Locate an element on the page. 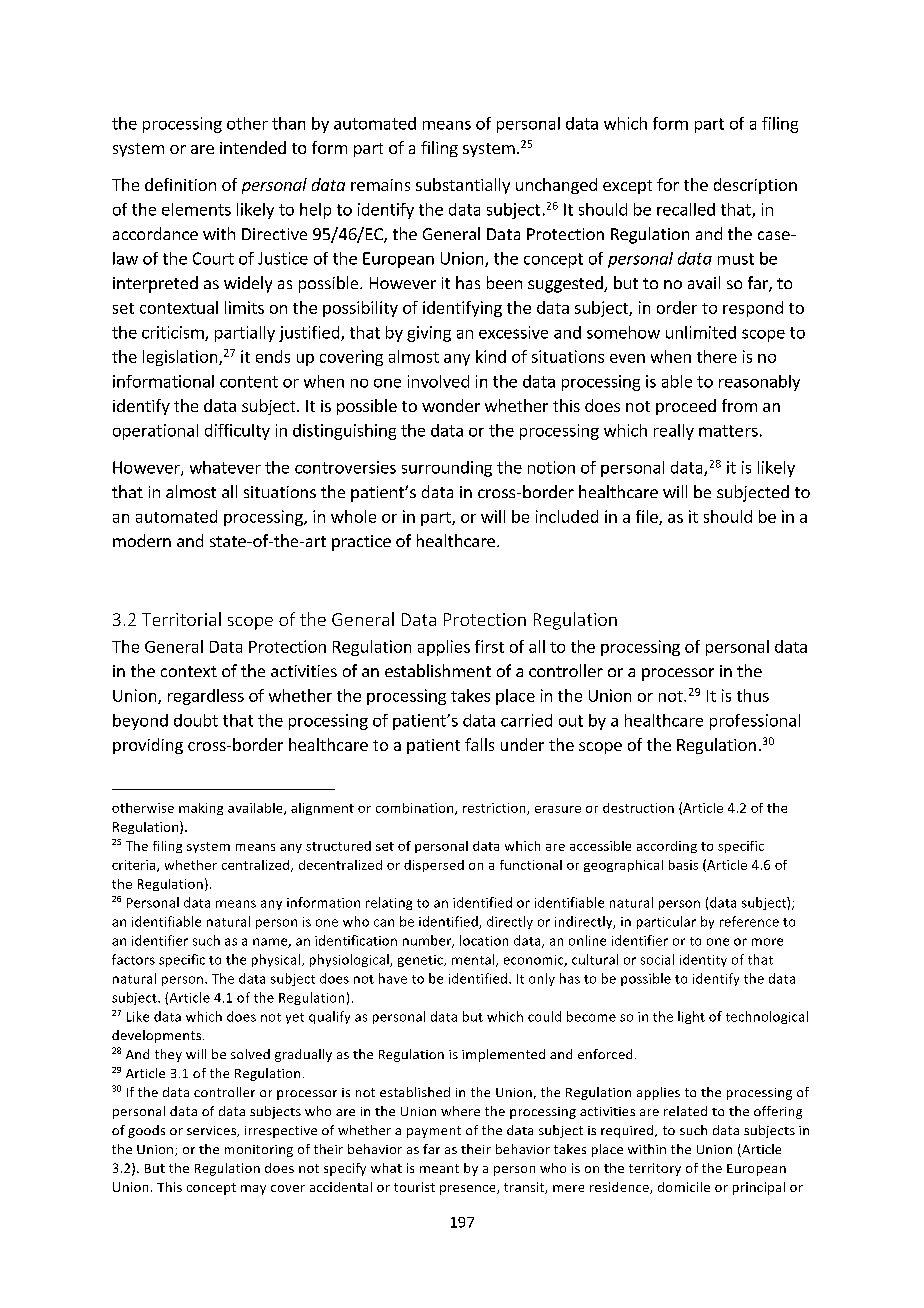  kind is located at coordinates (491, 356).
